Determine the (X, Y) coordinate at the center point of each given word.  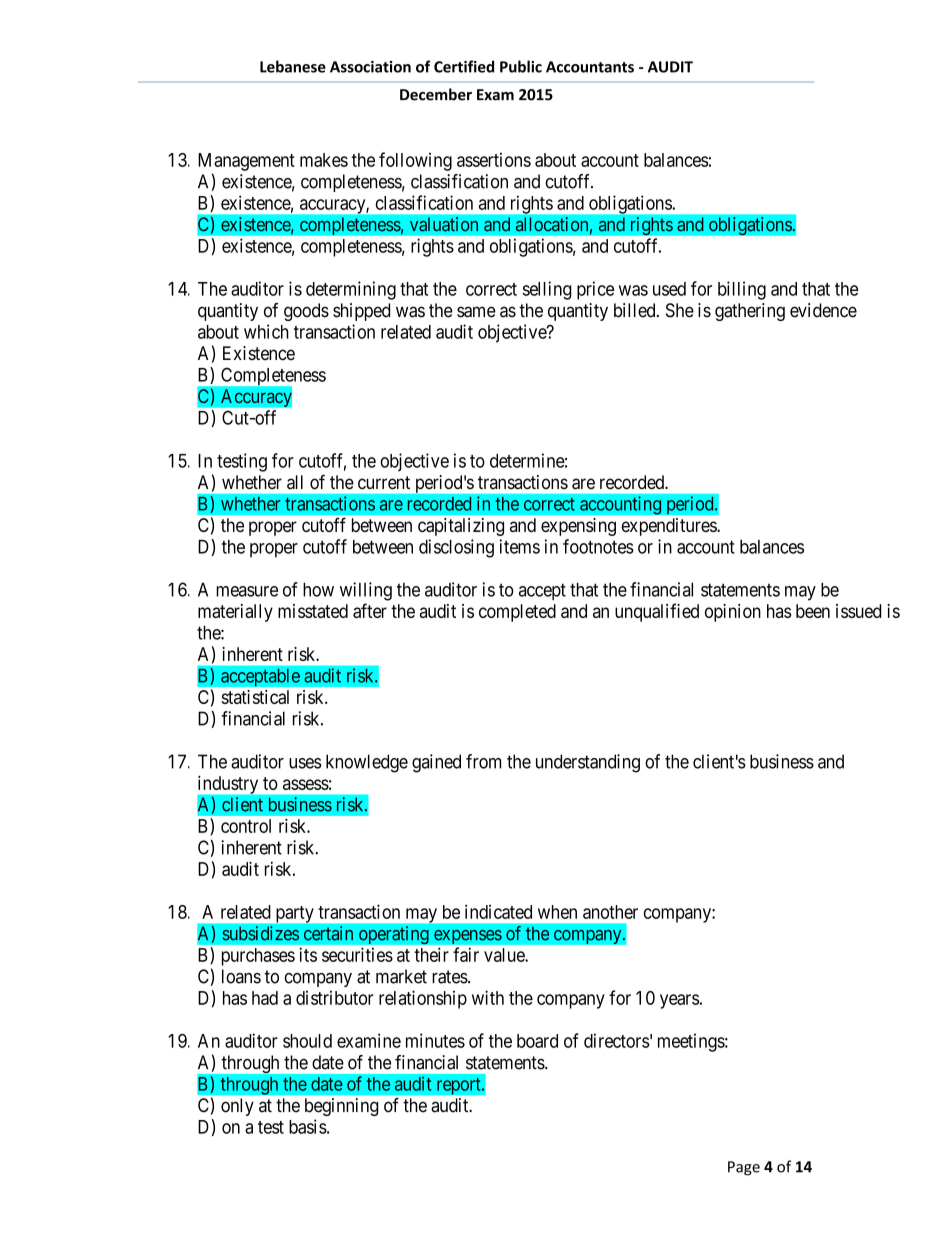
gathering (750, 312)
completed (517, 613)
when (557, 912)
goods (306, 312)
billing (742, 290)
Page (744, 1168)
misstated (313, 611)
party (295, 914)
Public (521, 66)
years (679, 1001)
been (813, 611)
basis (308, 1126)
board (537, 1041)
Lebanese (293, 66)
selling (547, 290)
